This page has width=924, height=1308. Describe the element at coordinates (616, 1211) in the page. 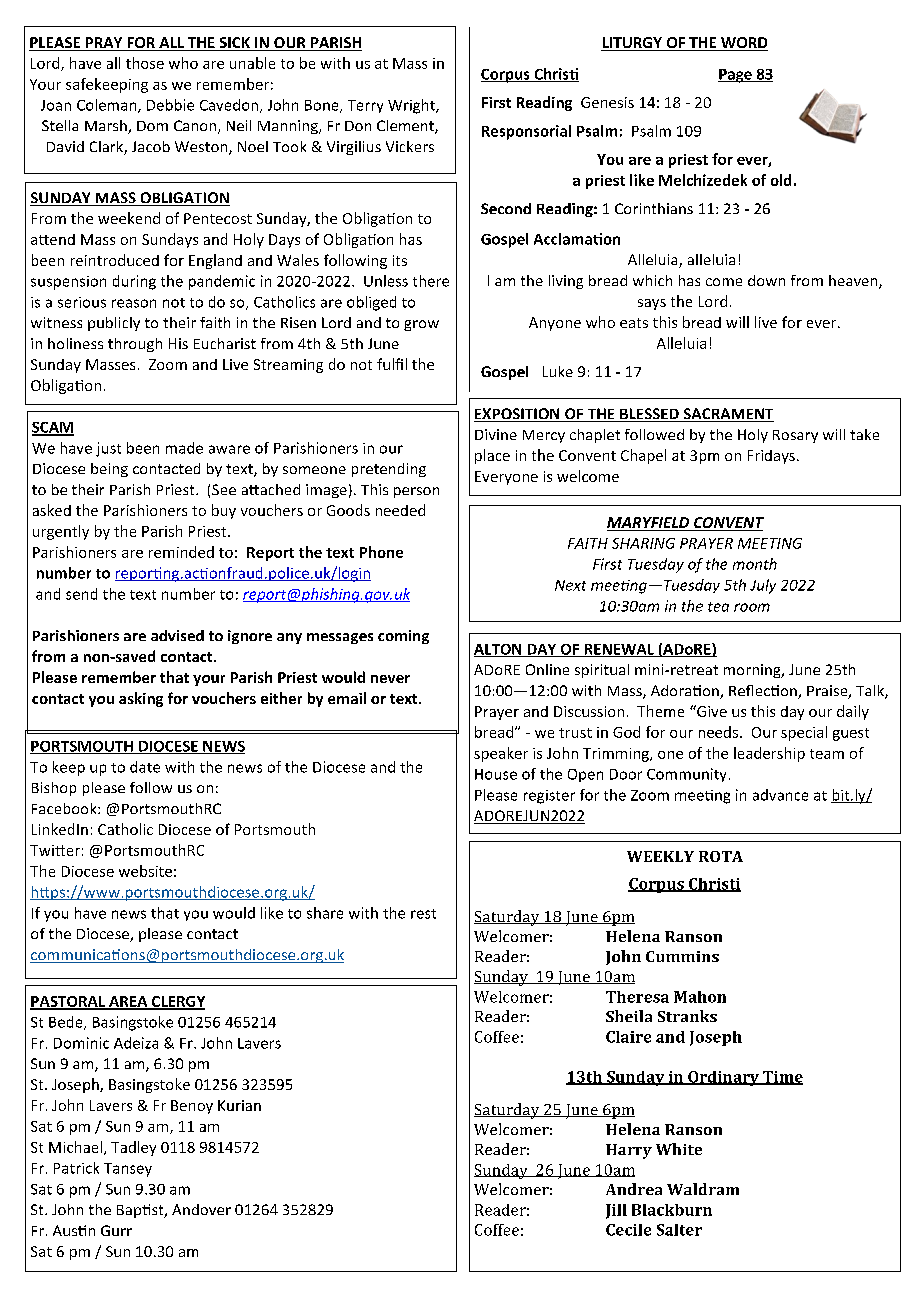

I see `Jill` at that location.
